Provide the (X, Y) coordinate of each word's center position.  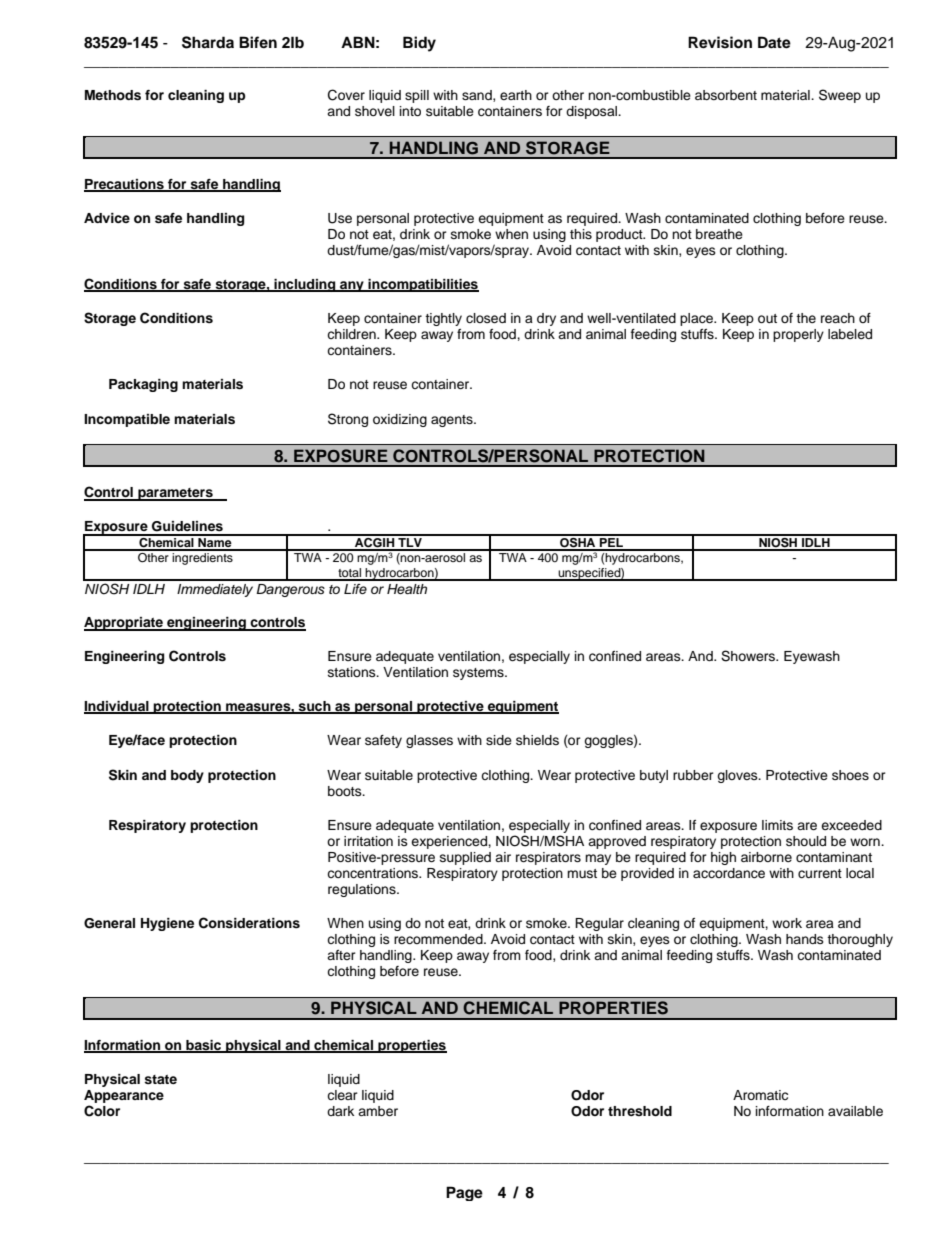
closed (486, 318)
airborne (766, 857)
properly (798, 335)
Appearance (124, 1096)
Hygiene (167, 924)
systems (479, 674)
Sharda (208, 42)
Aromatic (760, 1095)
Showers (749, 656)
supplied (465, 858)
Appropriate (124, 624)
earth (516, 95)
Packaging (143, 385)
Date (774, 42)
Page (464, 1193)
